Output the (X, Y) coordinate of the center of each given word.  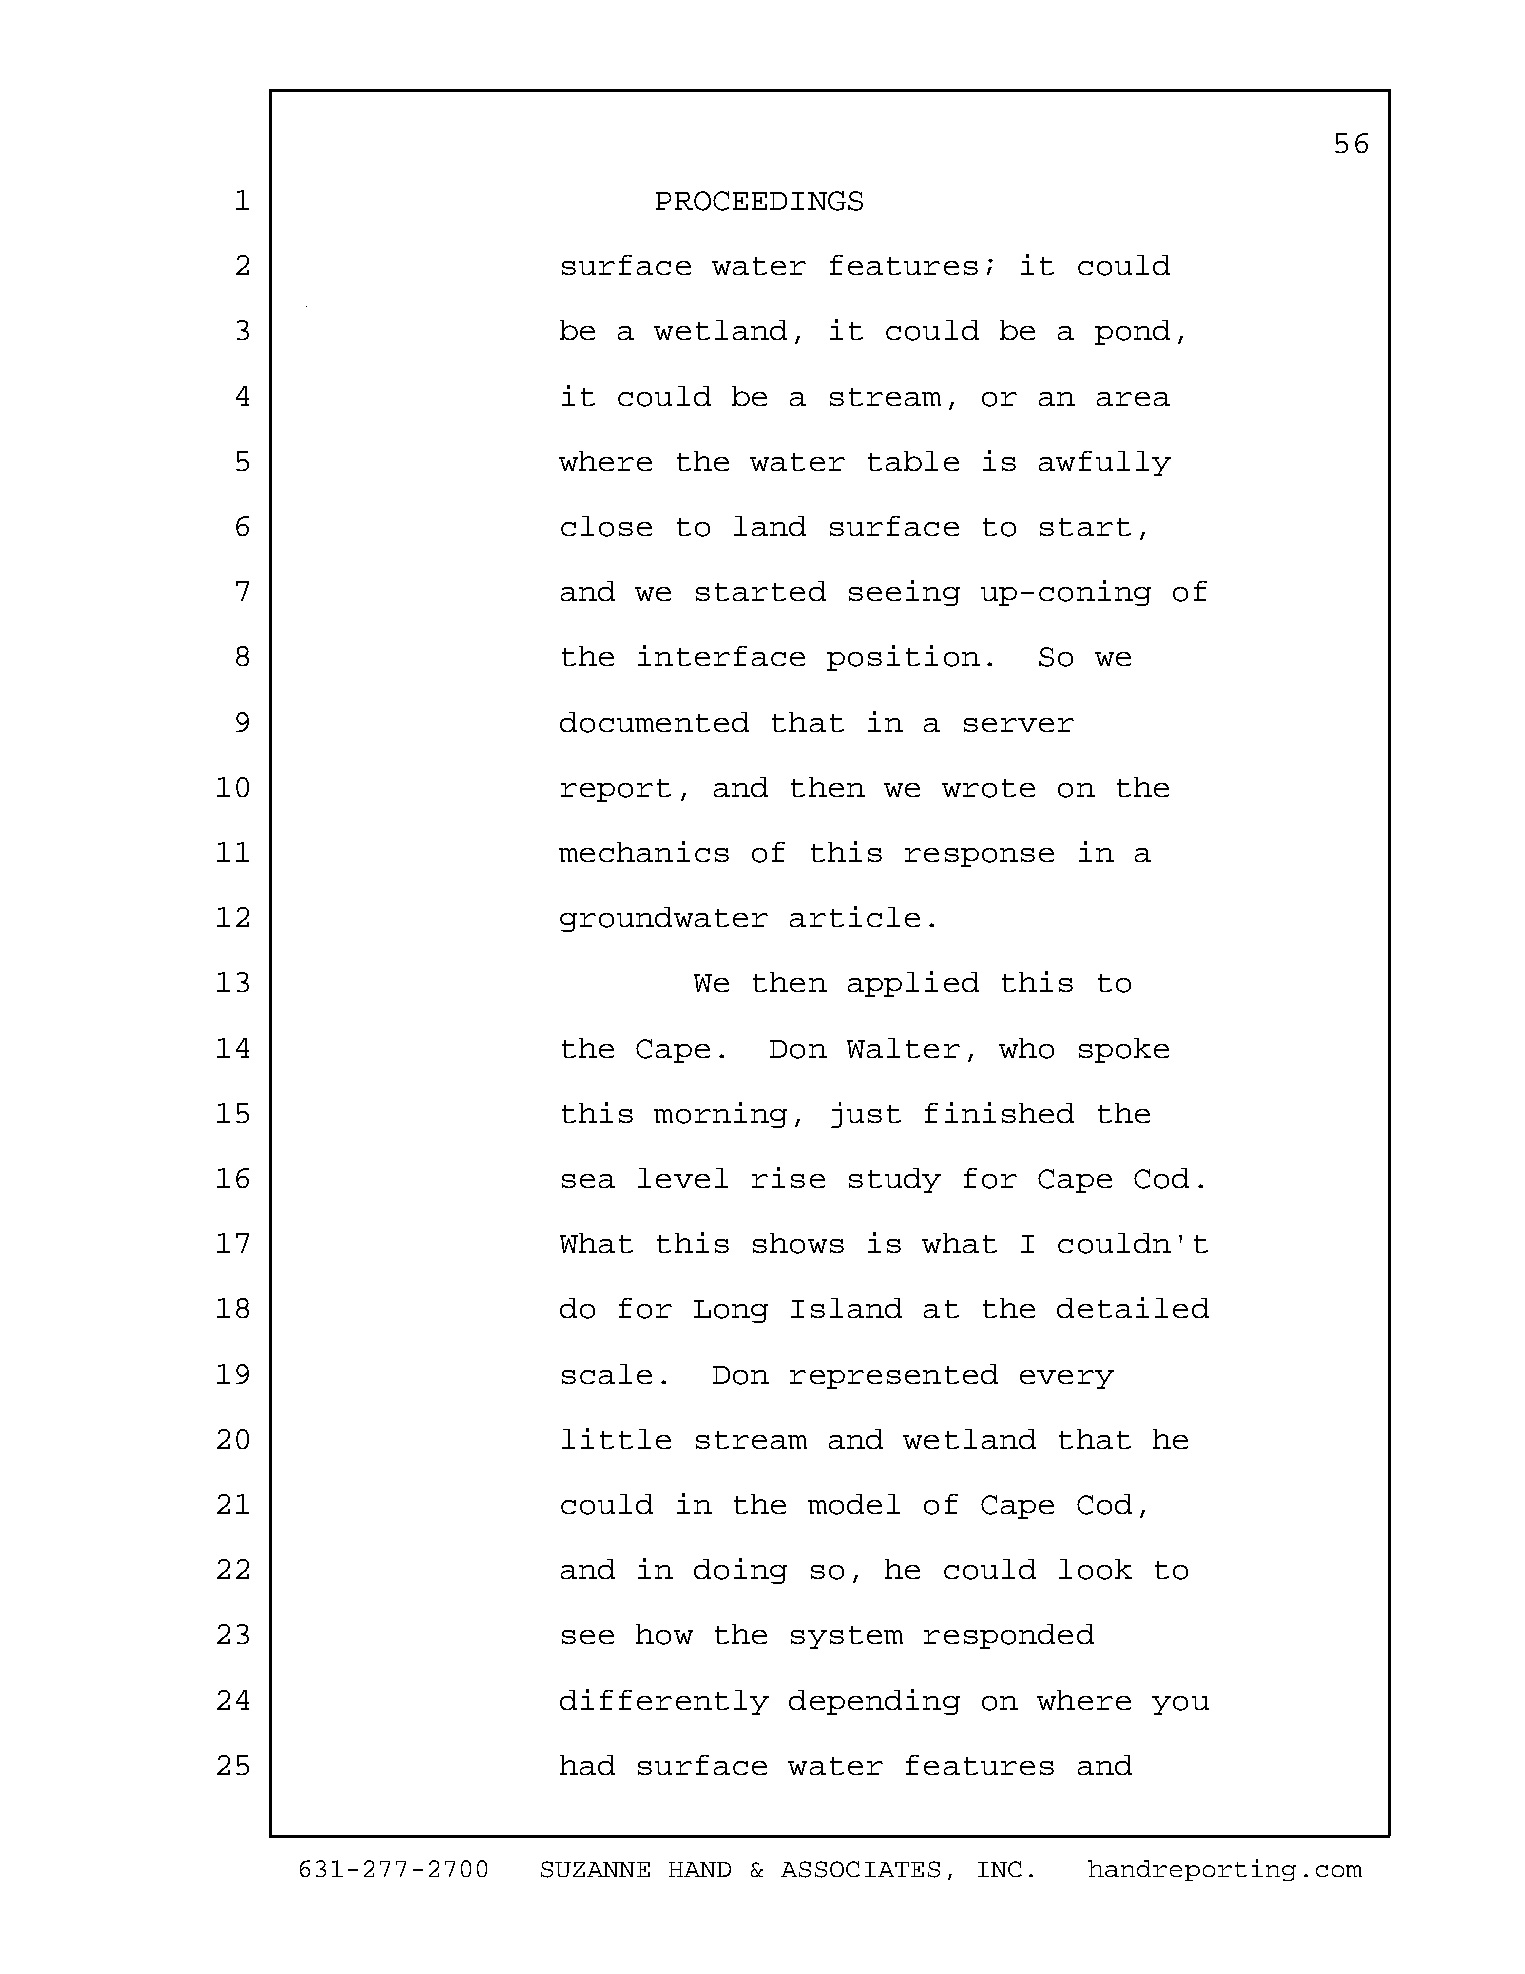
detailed (1133, 1307)
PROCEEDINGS (759, 201)
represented (894, 1376)
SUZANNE (595, 1869)
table (913, 461)
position (903, 658)
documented (654, 722)
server (1019, 725)
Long (731, 1311)
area (1133, 399)
